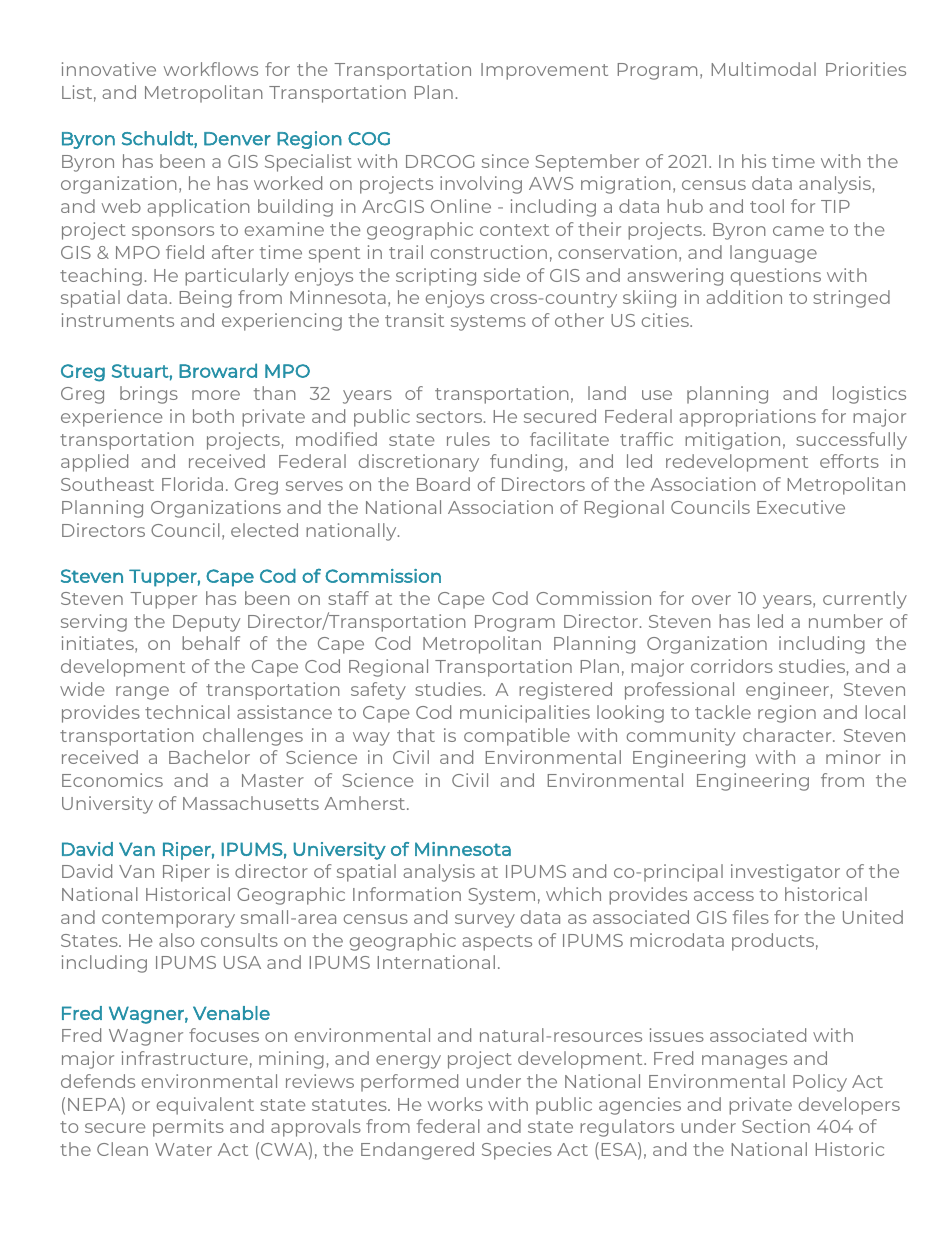 This page has width=952, height=1233. Describe the element at coordinates (846, 621) in the page. I see `number` at that location.
